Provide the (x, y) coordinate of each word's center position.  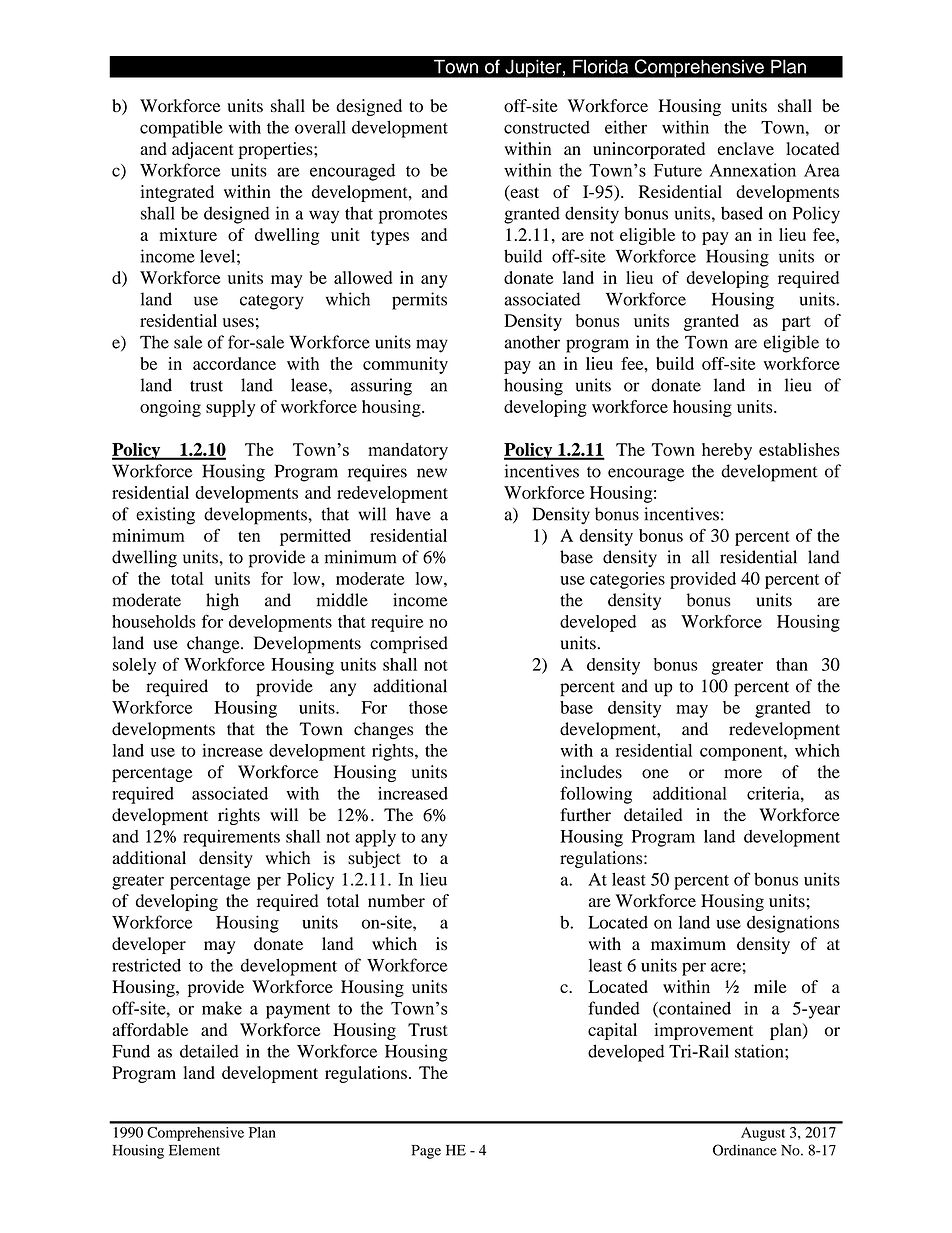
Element (194, 1150)
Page (426, 1152)
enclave (745, 148)
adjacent (203, 150)
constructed (547, 127)
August (763, 1134)
